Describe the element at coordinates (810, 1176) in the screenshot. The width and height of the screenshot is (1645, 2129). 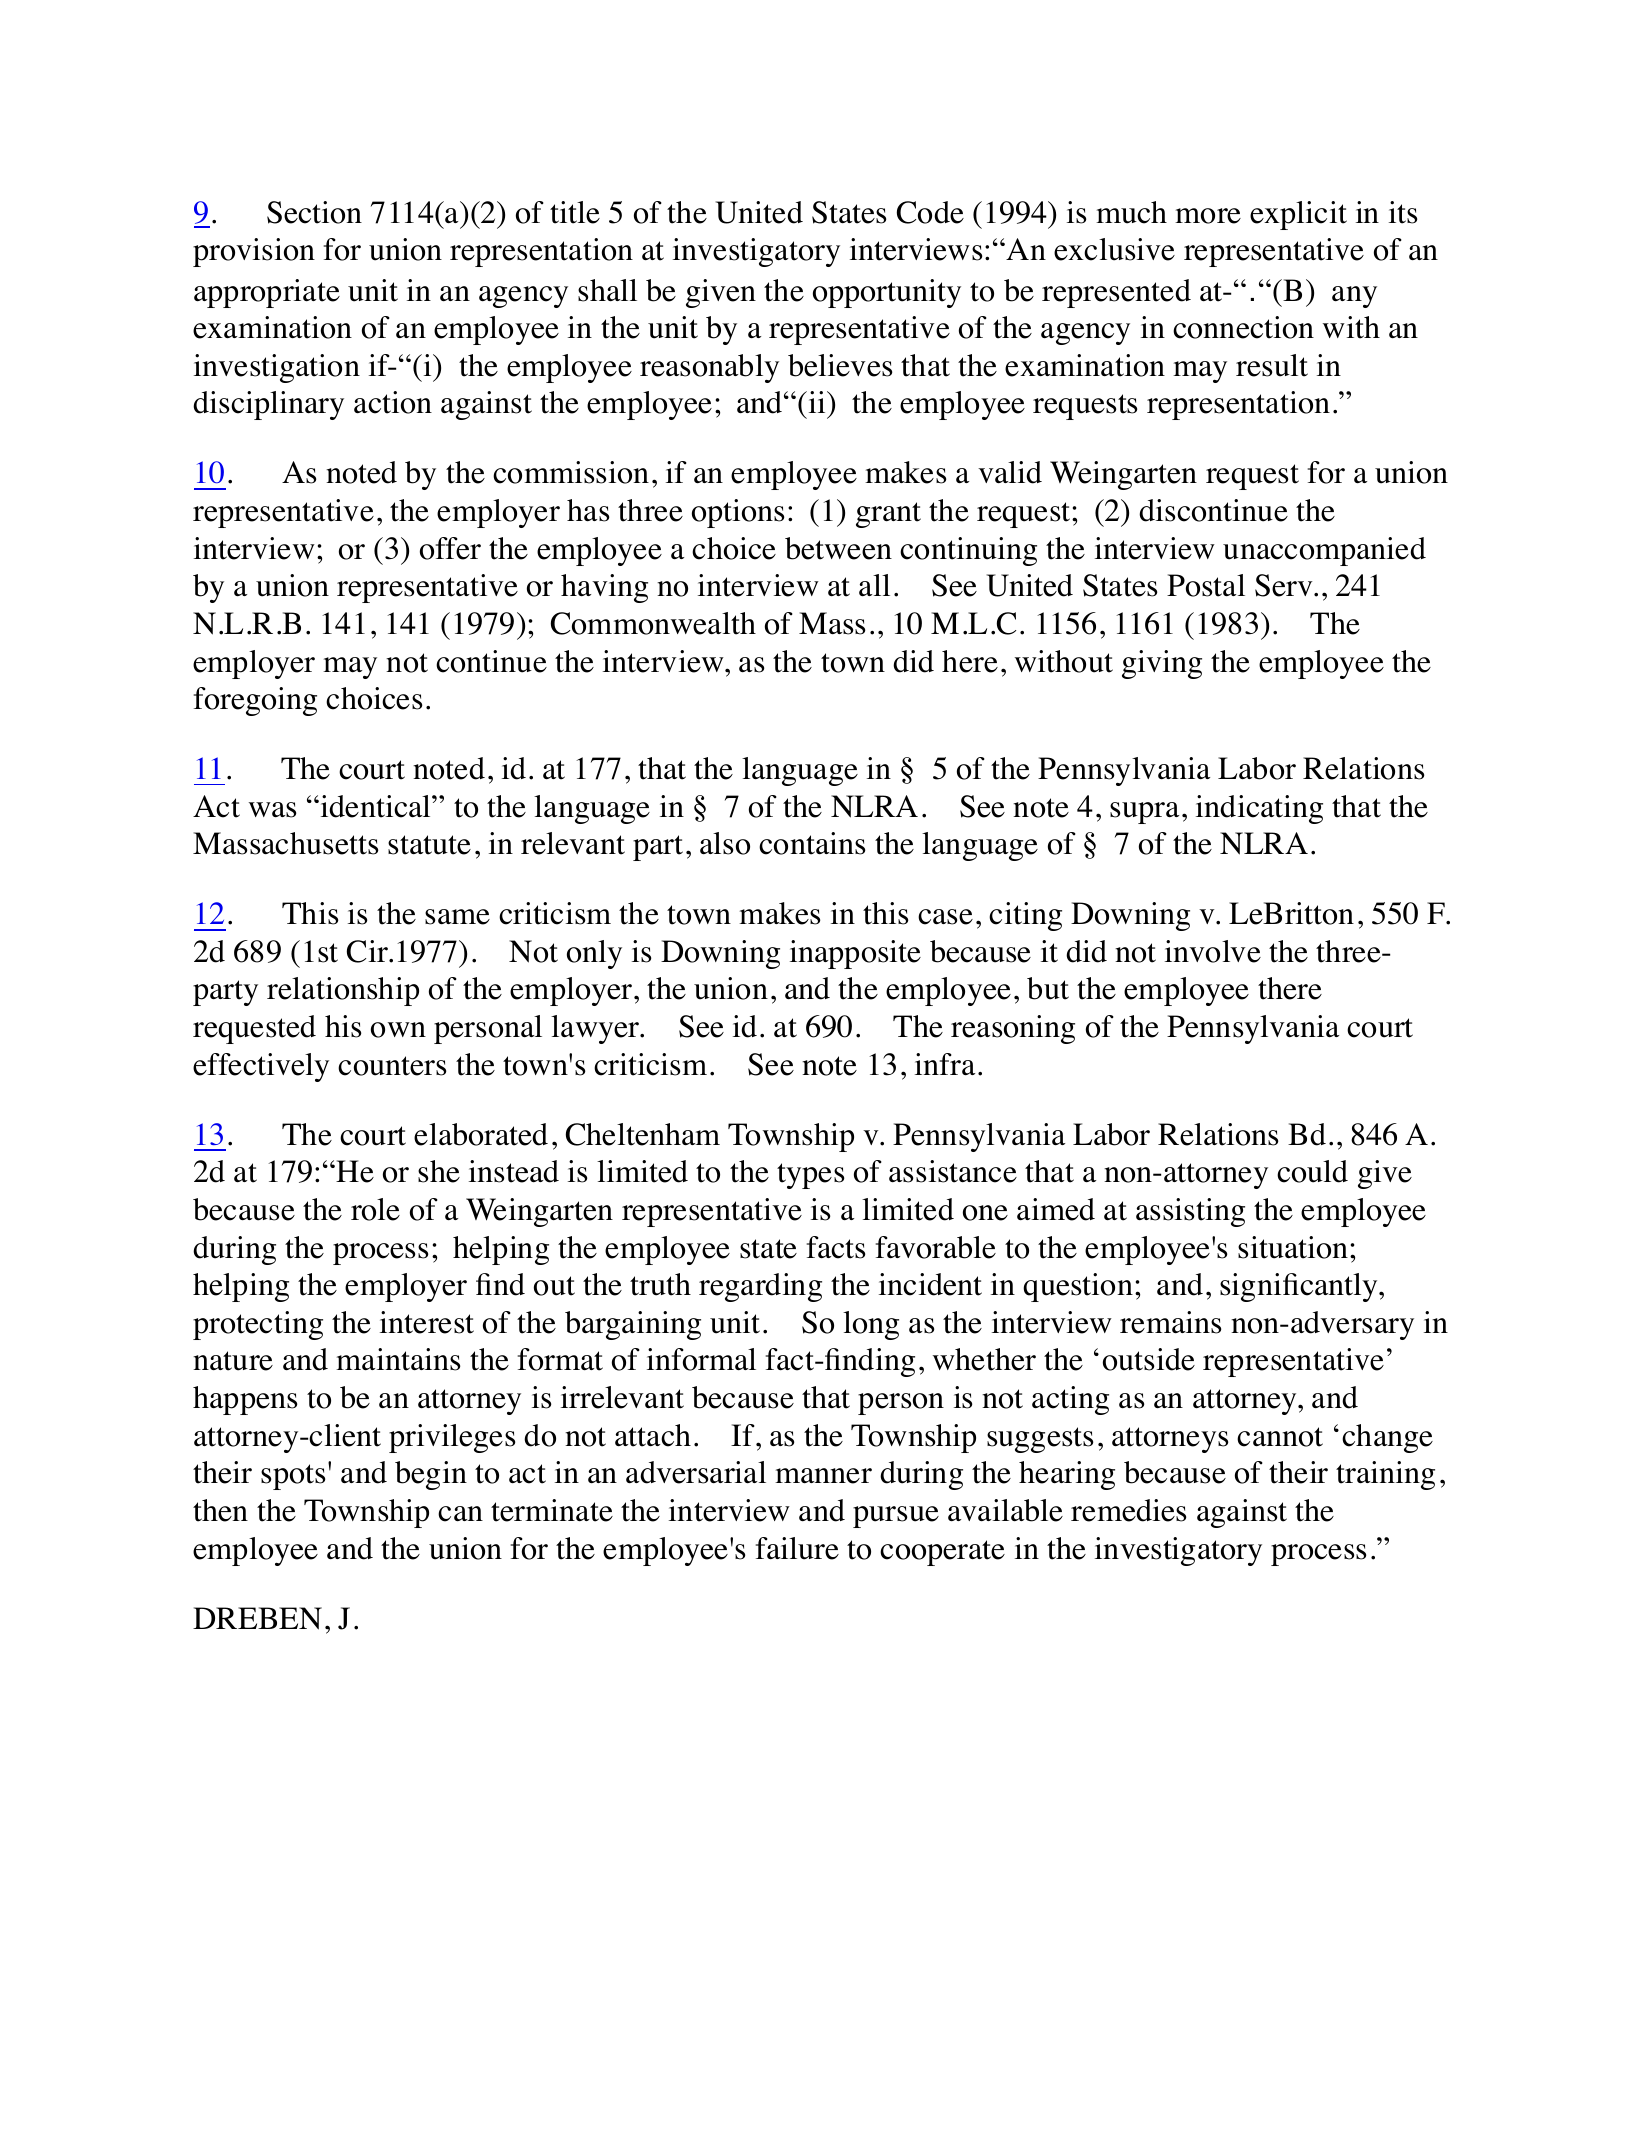
I see `types` at that location.
